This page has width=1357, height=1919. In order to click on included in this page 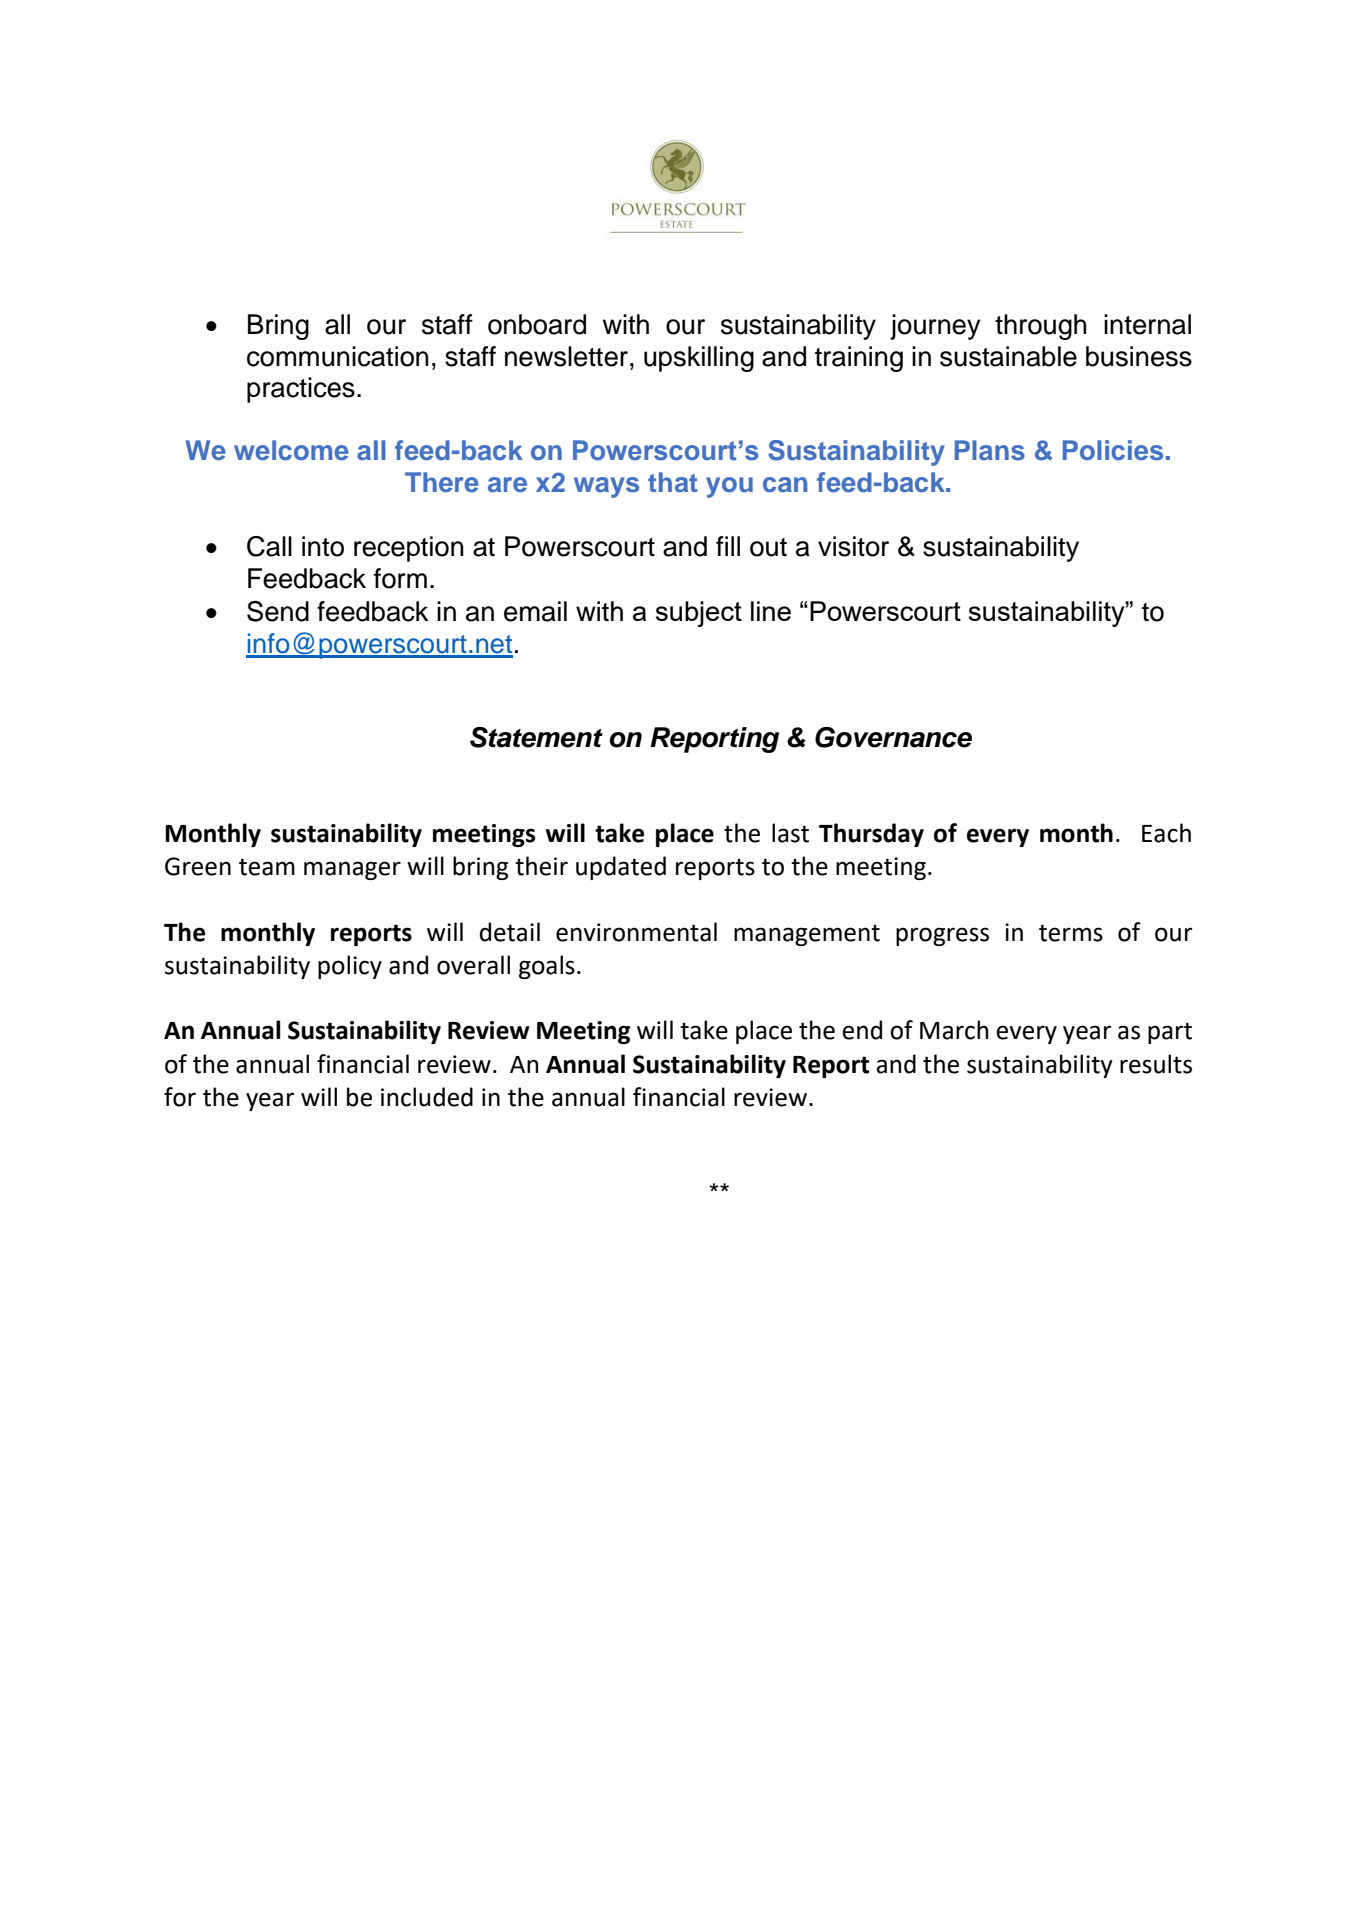, I will do `click(427, 1097)`.
